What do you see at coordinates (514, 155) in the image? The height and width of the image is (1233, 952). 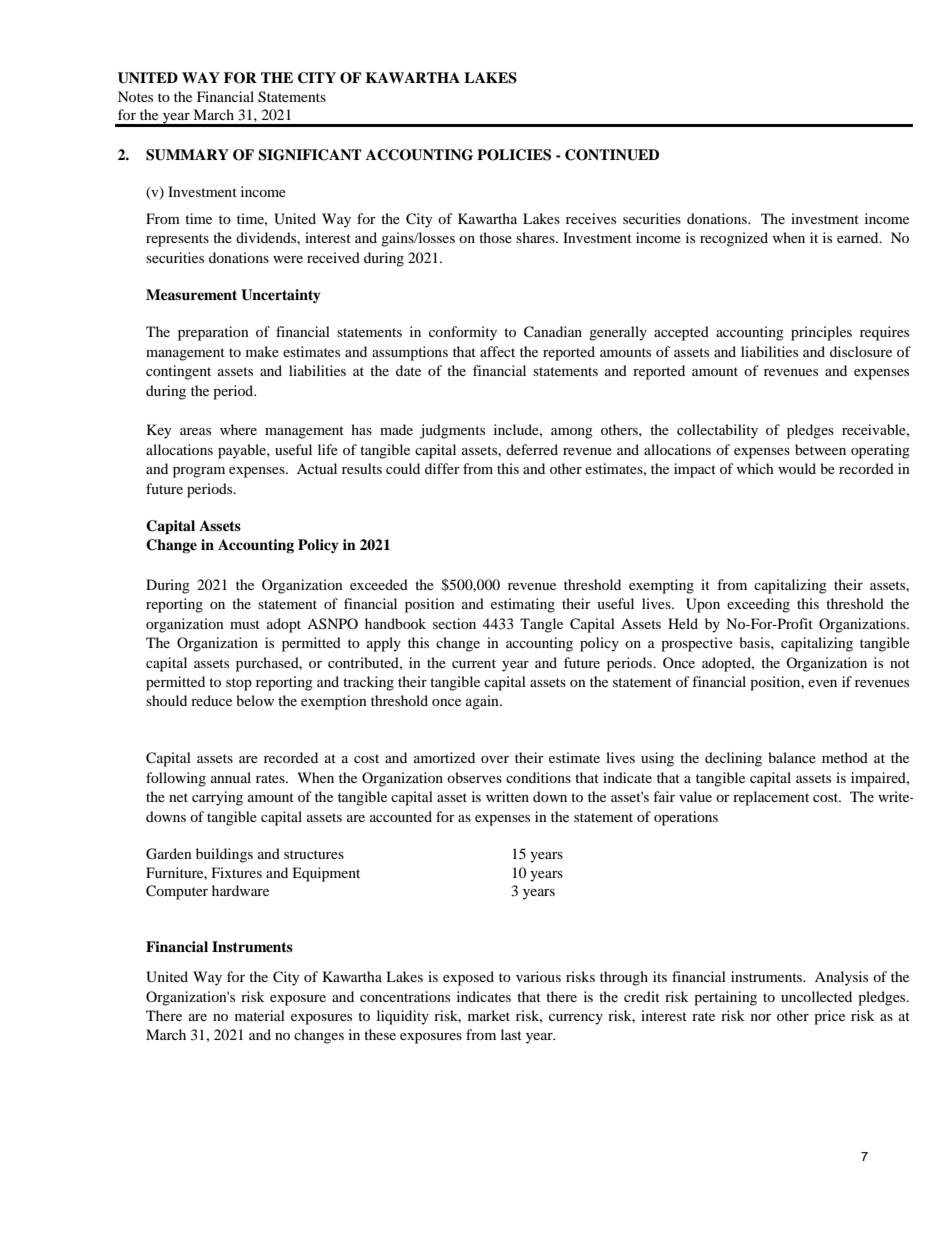 I see `POLICIES` at bounding box center [514, 155].
